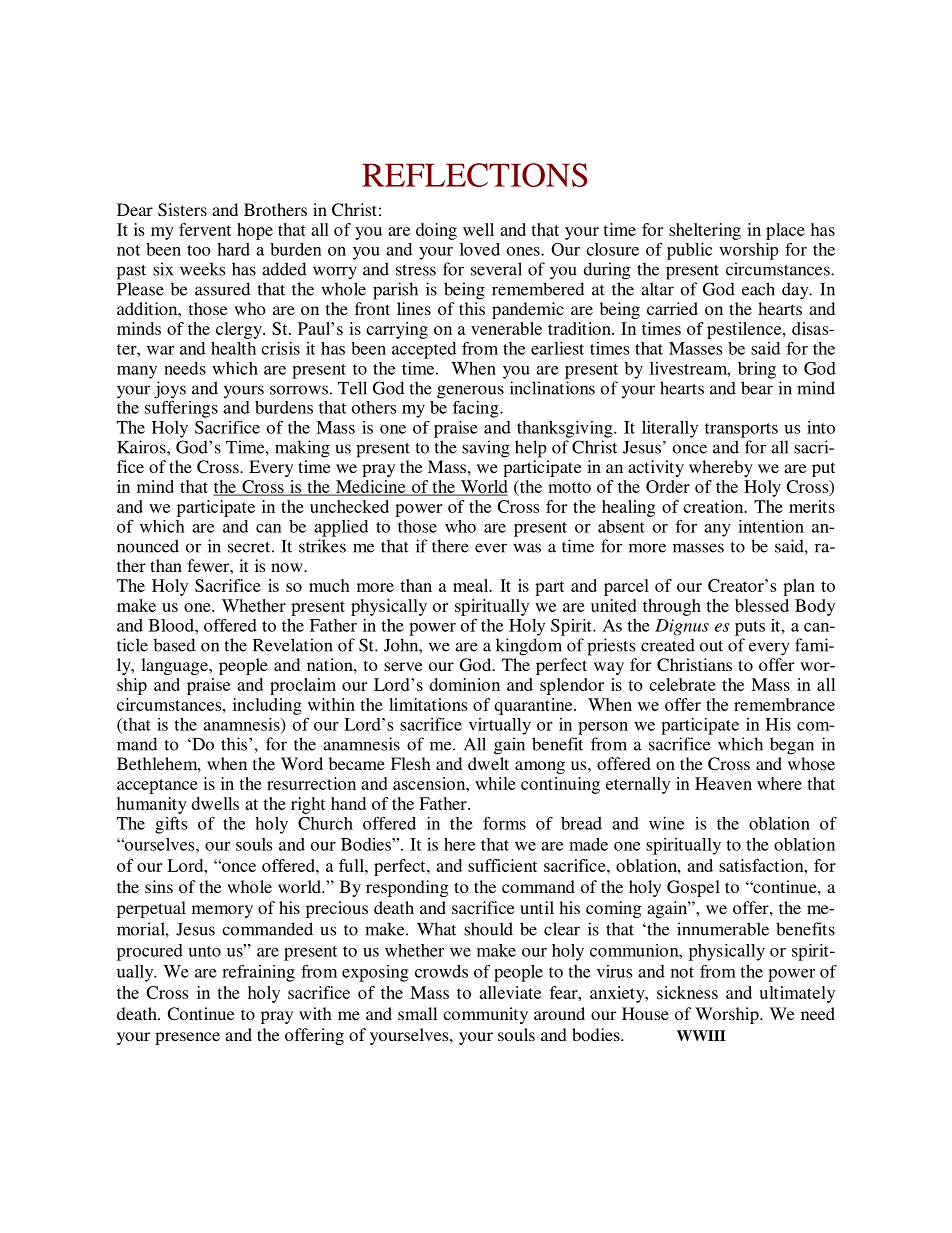 Image resolution: width=952 pixels, height=1233 pixels. Describe the element at coordinates (142, 447) in the screenshot. I see `Kairos` at that location.
